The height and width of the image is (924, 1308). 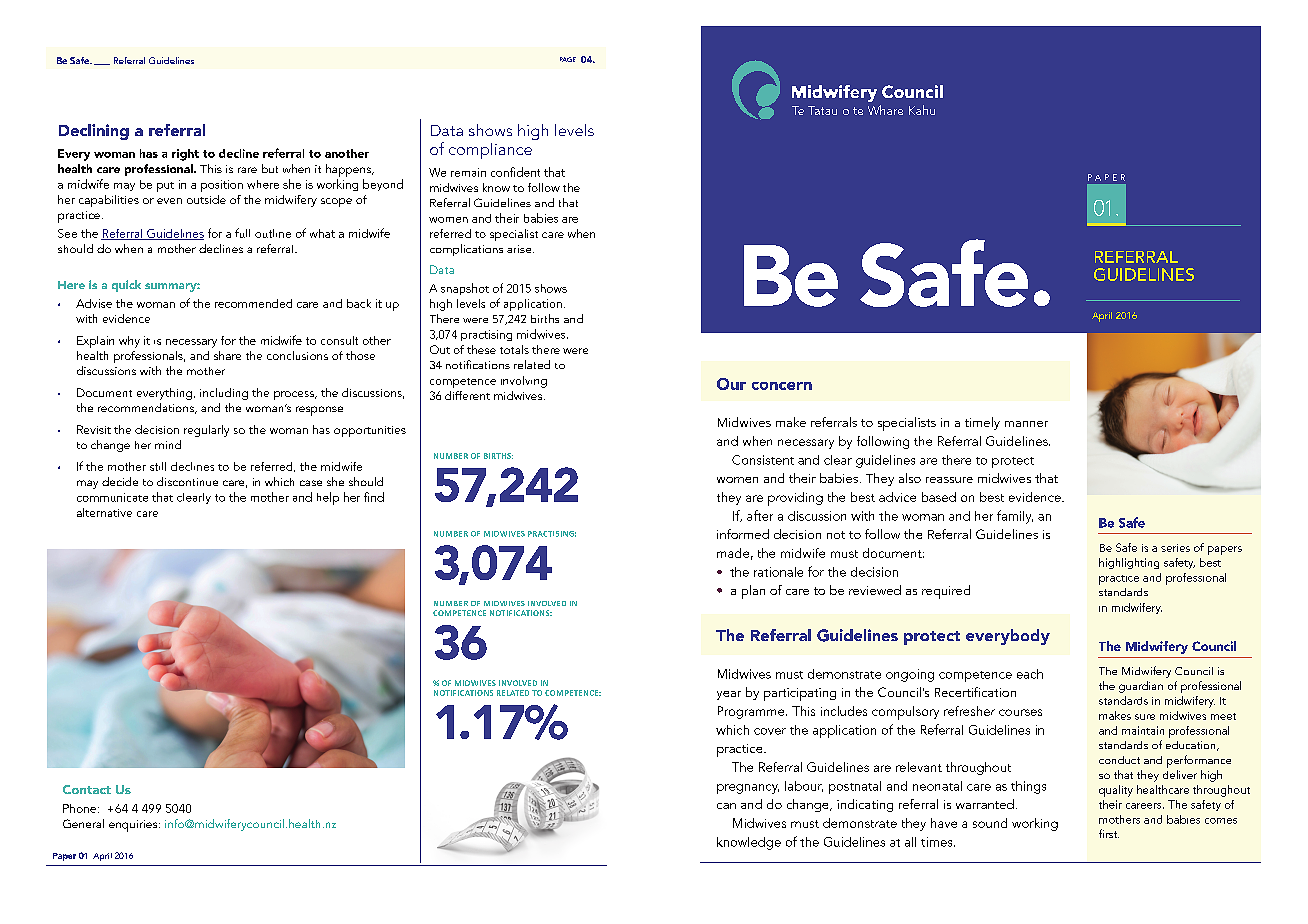 What do you see at coordinates (224, 394) in the image?
I see `including` at bounding box center [224, 394].
